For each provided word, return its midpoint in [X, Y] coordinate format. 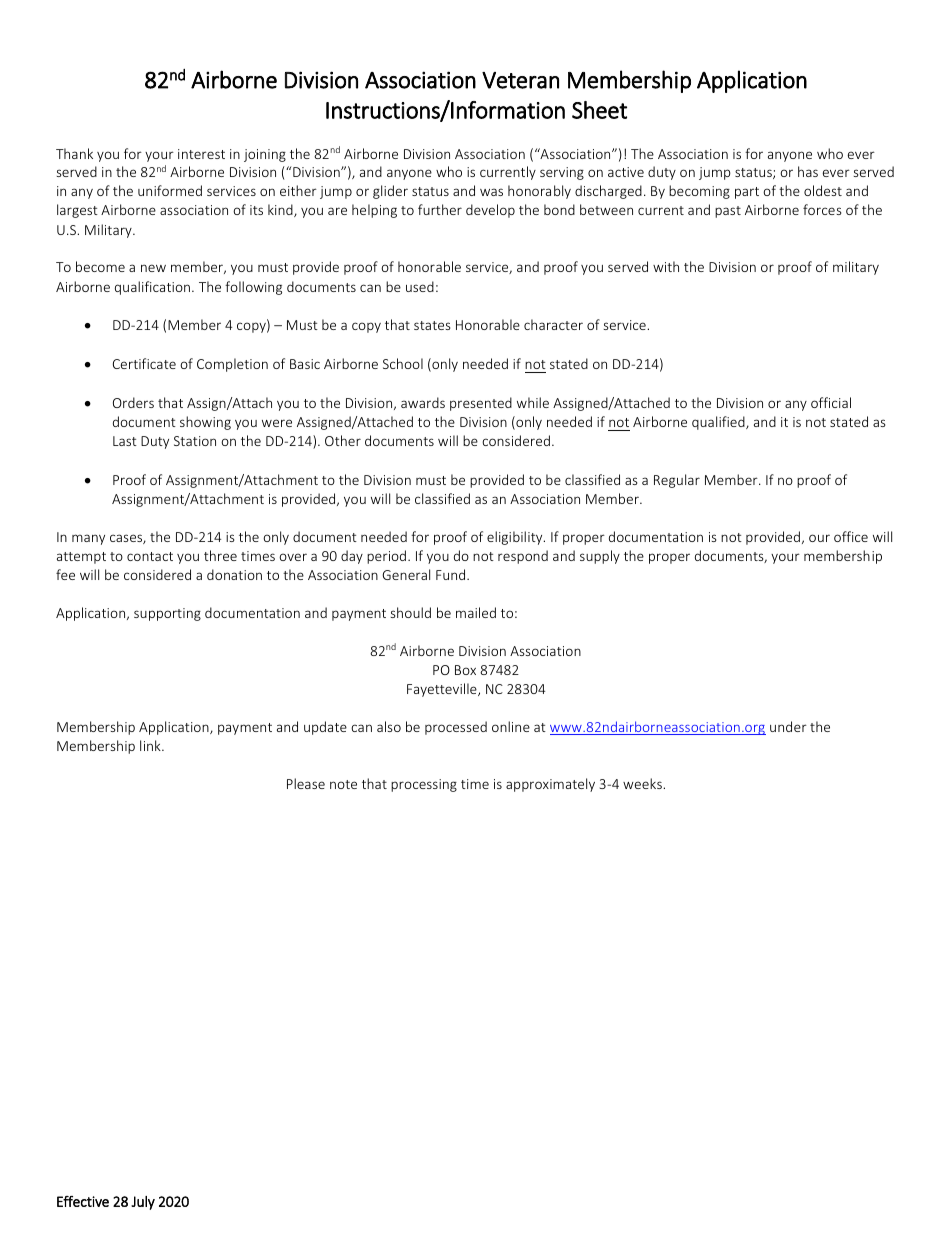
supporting [167, 614]
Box [465, 670]
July [143, 1203]
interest [201, 154]
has [808, 171]
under [788, 726]
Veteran [520, 80]
